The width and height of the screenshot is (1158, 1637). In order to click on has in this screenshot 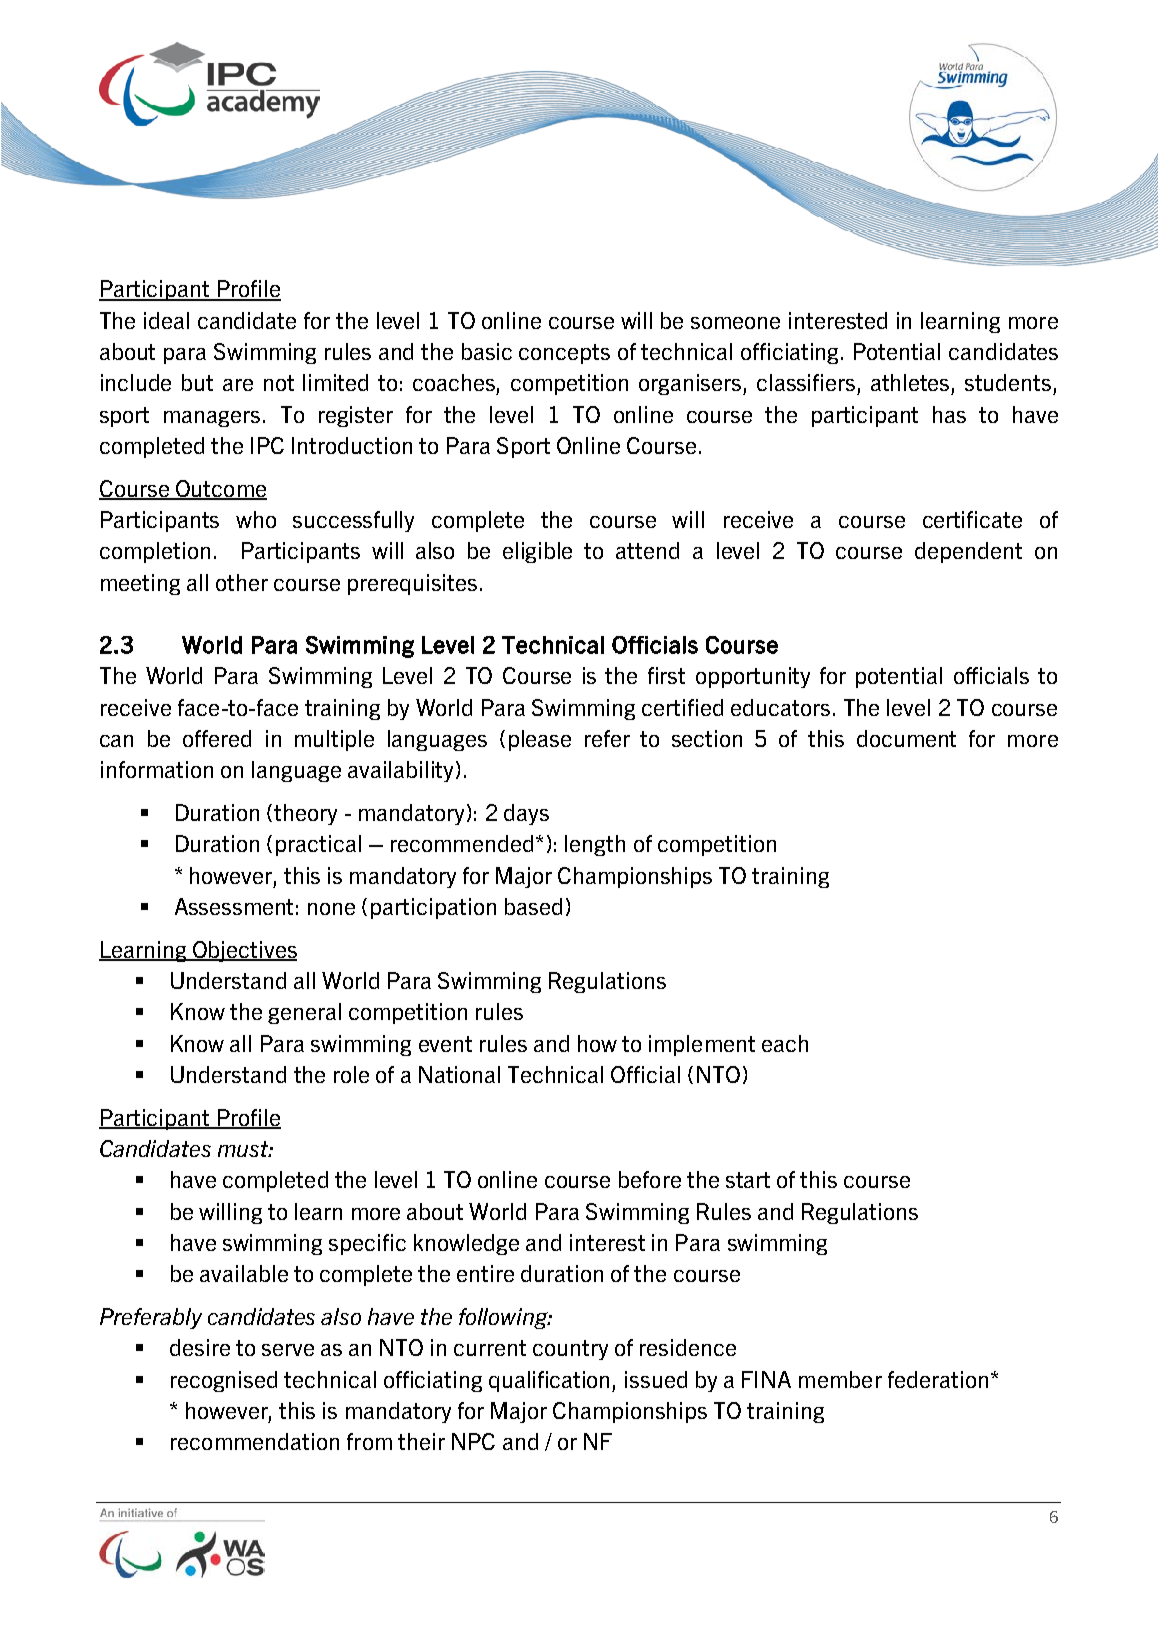, I will do `click(949, 414)`.
